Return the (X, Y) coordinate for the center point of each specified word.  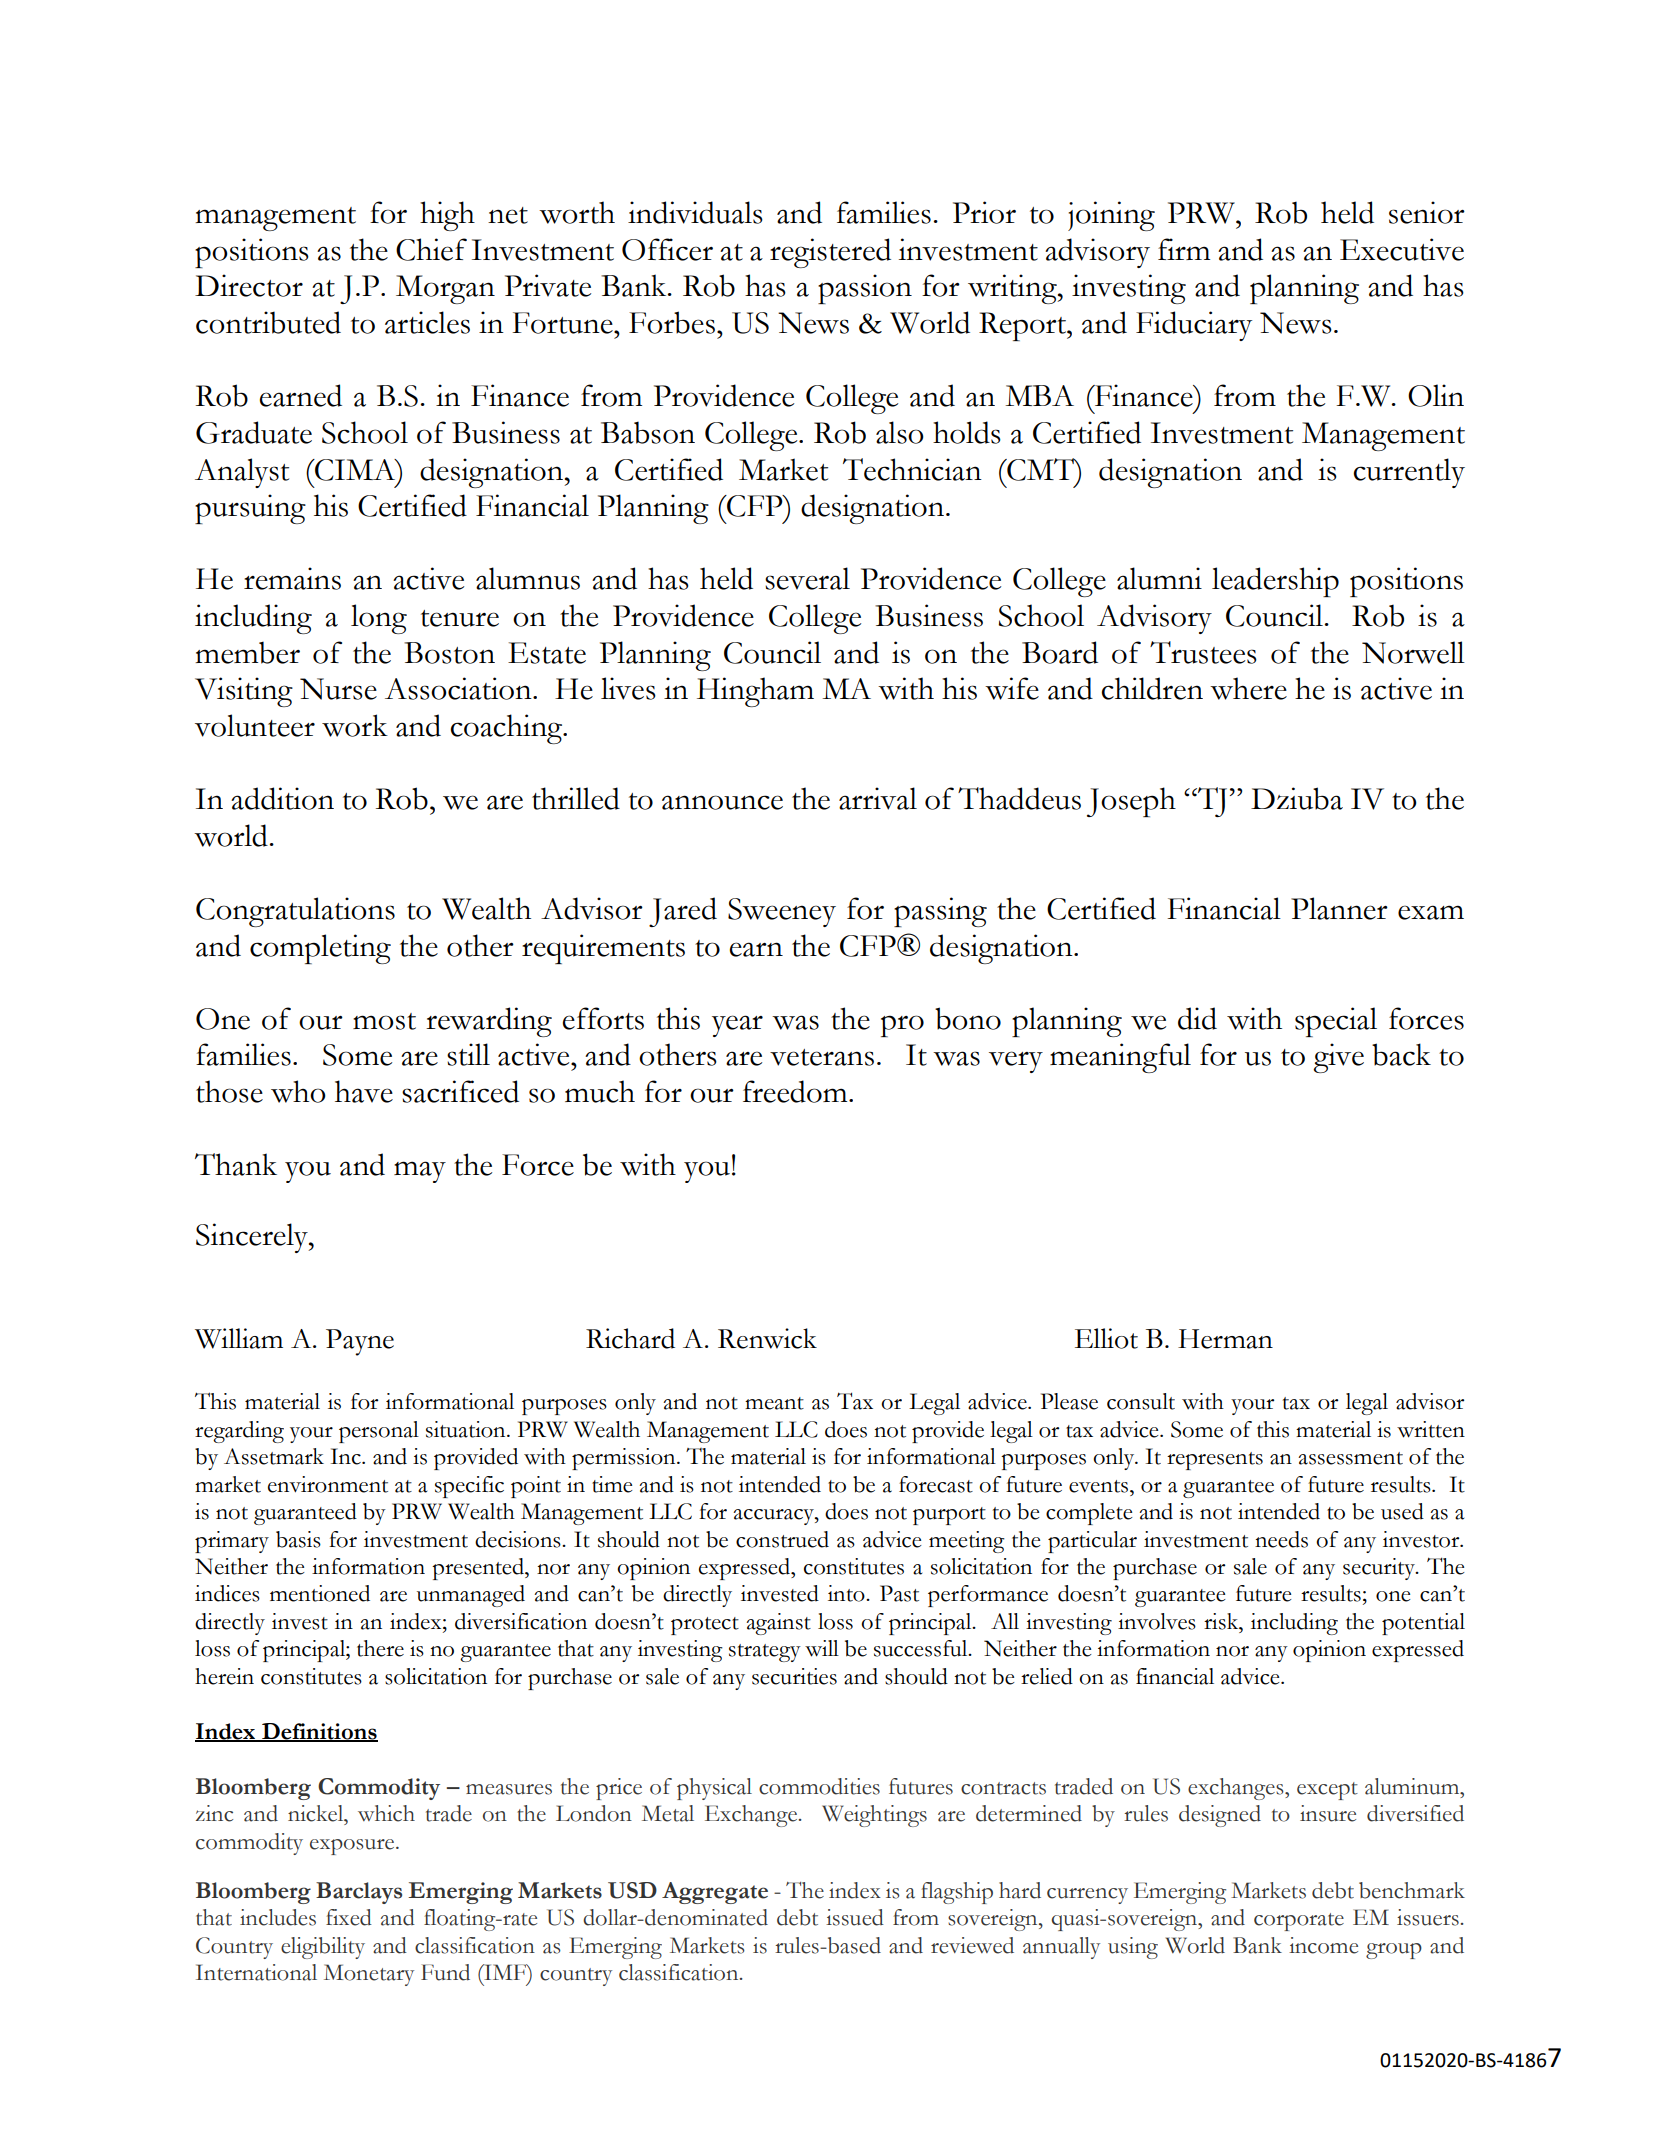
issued (855, 1917)
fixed (349, 1917)
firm (1184, 249)
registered (830, 253)
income (1323, 1945)
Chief (431, 249)
